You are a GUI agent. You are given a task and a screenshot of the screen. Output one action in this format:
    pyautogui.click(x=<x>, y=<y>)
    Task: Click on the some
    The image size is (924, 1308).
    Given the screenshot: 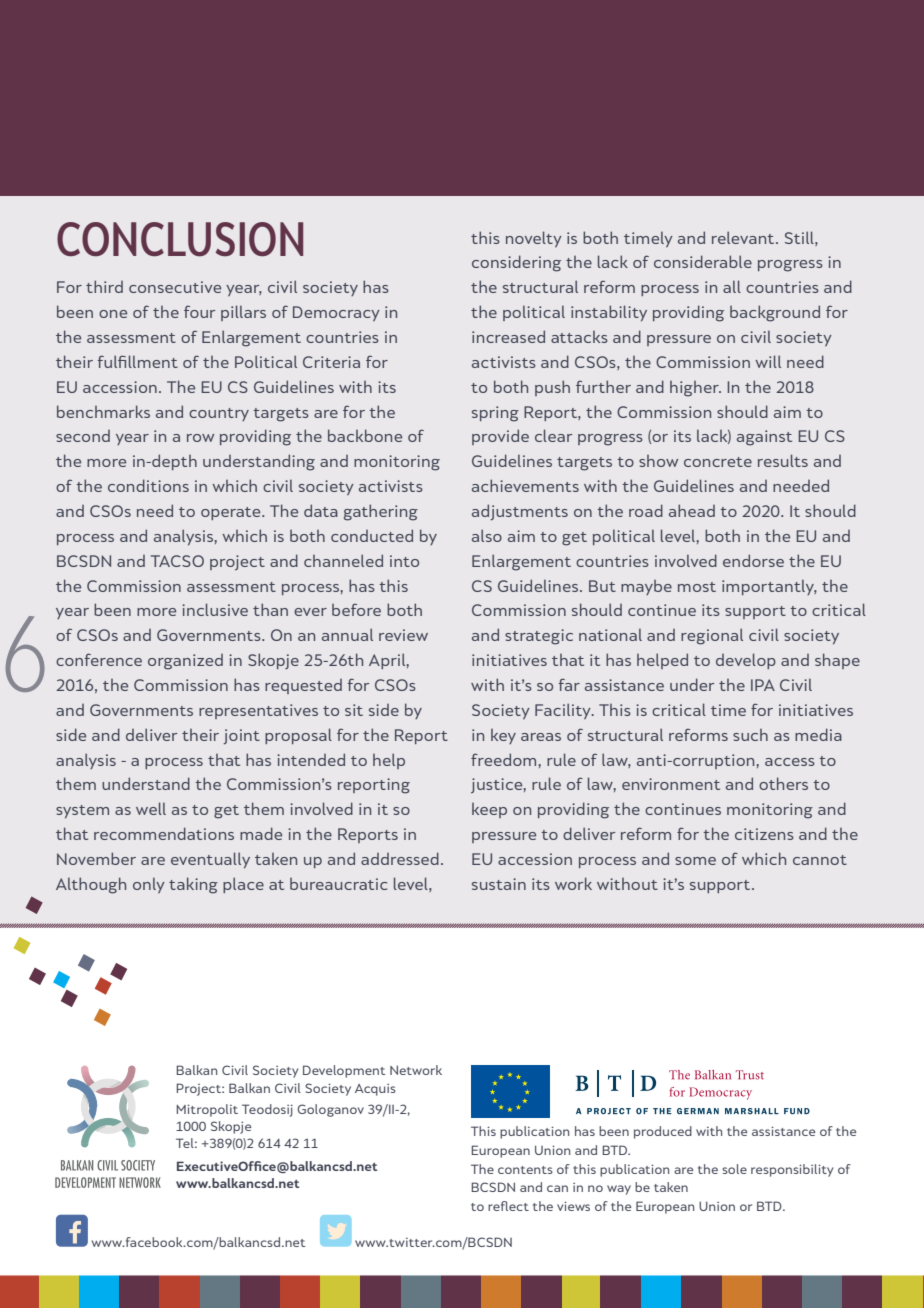 What is the action you would take?
    pyautogui.click(x=695, y=861)
